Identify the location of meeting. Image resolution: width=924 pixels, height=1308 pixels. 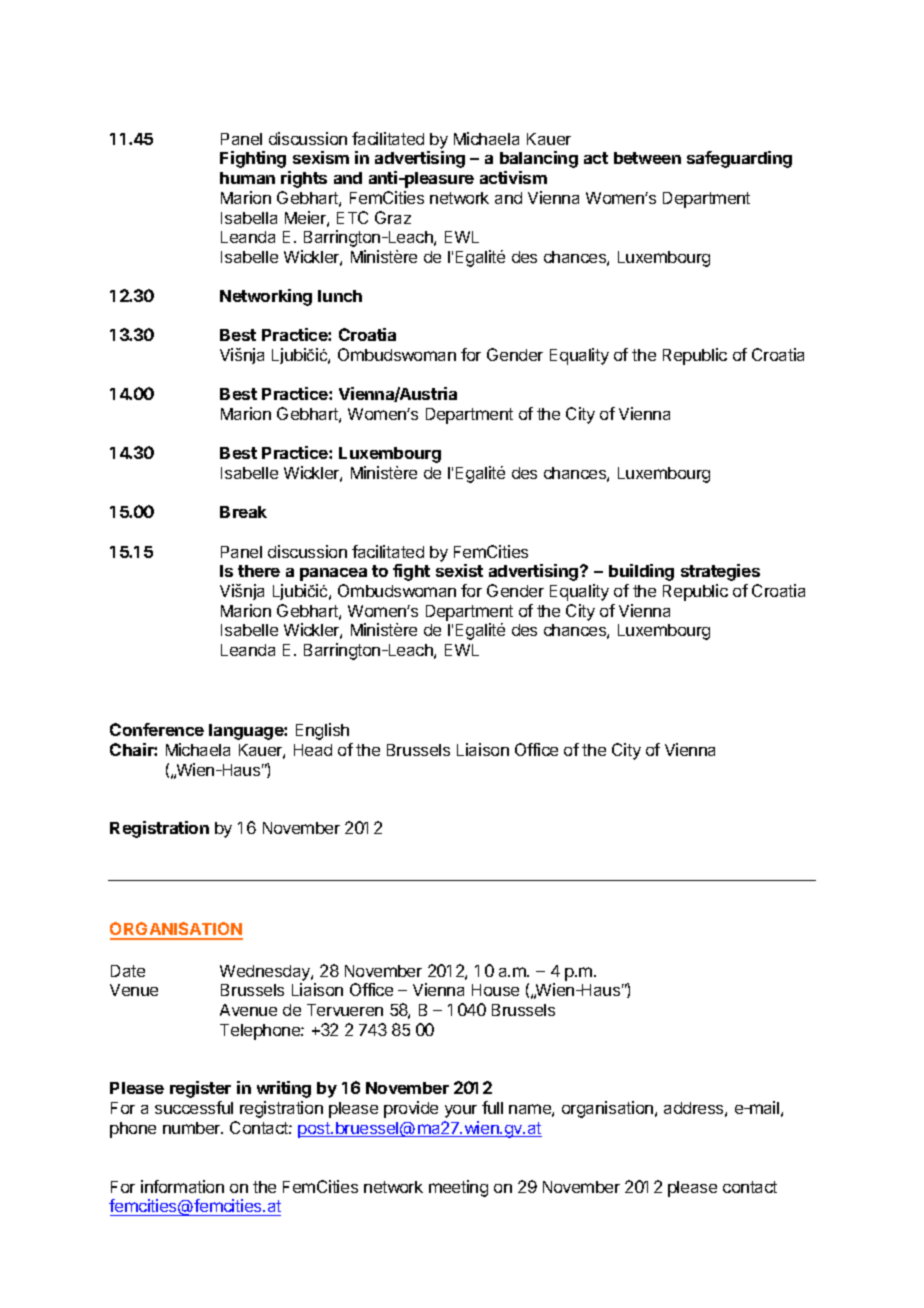
(458, 1188).
